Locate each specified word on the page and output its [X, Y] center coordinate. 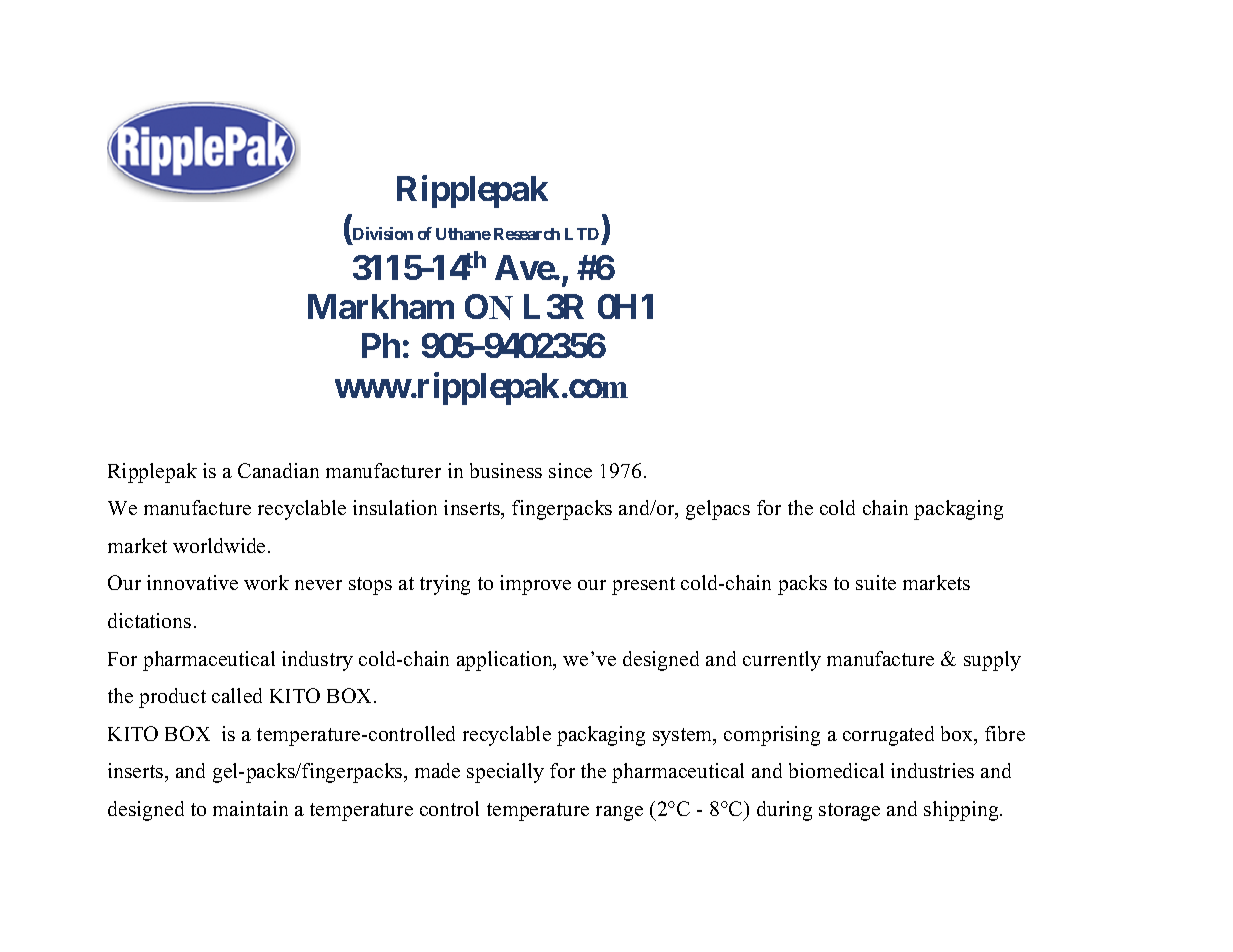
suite [876, 582]
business [506, 470]
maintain [250, 808]
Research [527, 234]
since [570, 470]
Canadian [278, 470]
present [643, 586]
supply [992, 661]
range [619, 813]
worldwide [221, 545]
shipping [962, 811]
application [506, 661]
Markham [381, 306]
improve [535, 585]
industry [317, 661]
